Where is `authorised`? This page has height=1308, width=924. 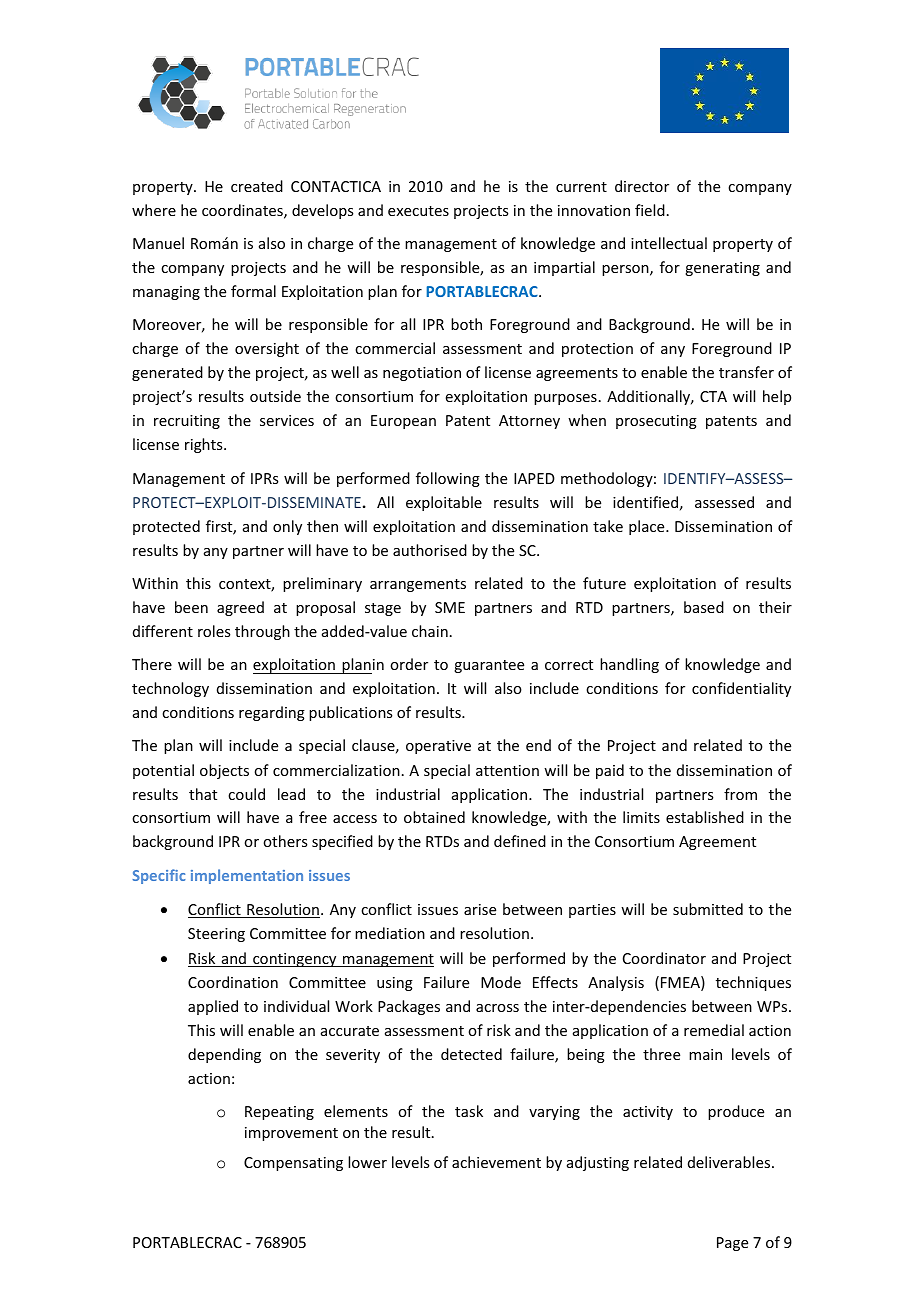 authorised is located at coordinates (430, 550).
